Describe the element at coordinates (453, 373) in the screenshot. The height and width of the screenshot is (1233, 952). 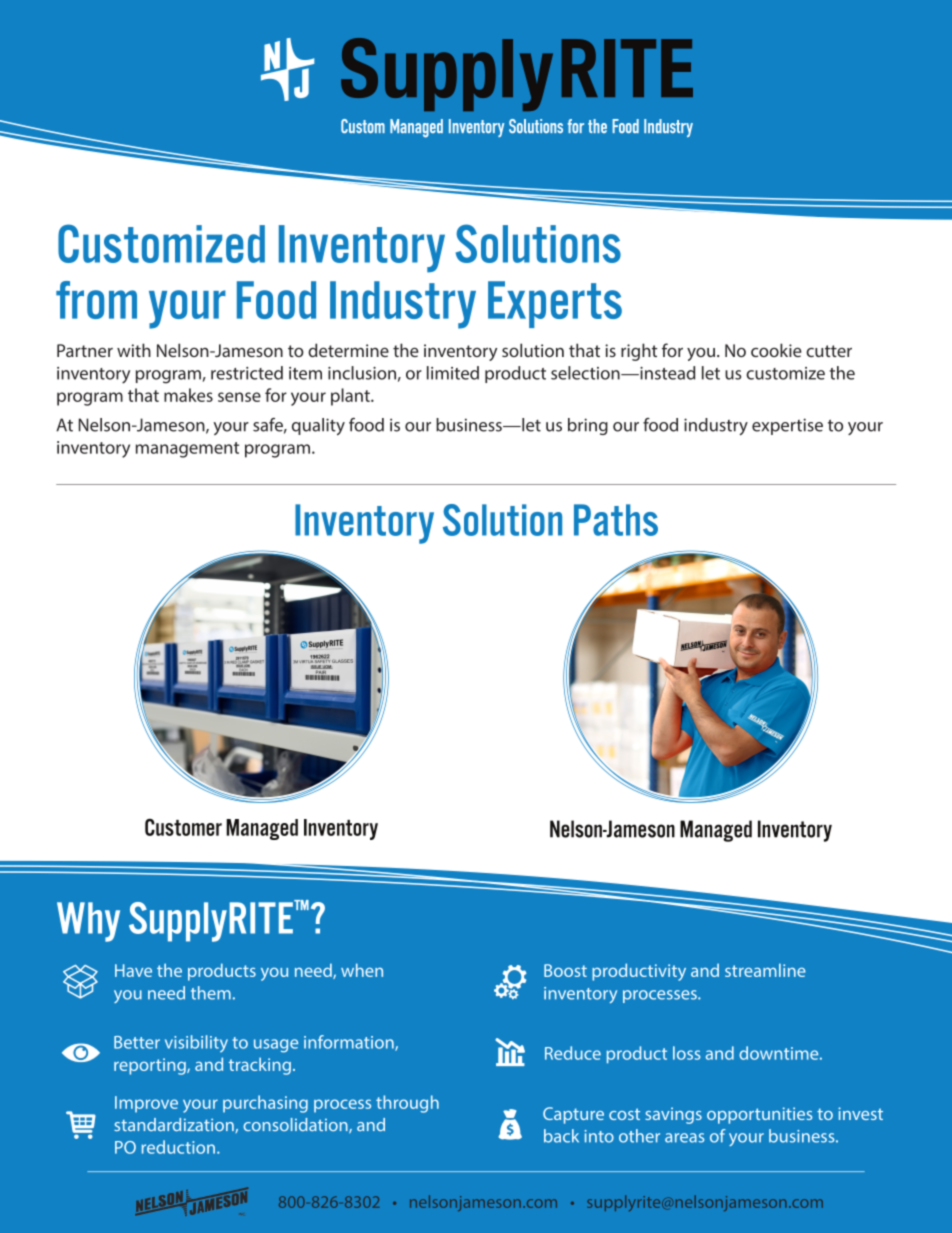
I see `limited` at that location.
